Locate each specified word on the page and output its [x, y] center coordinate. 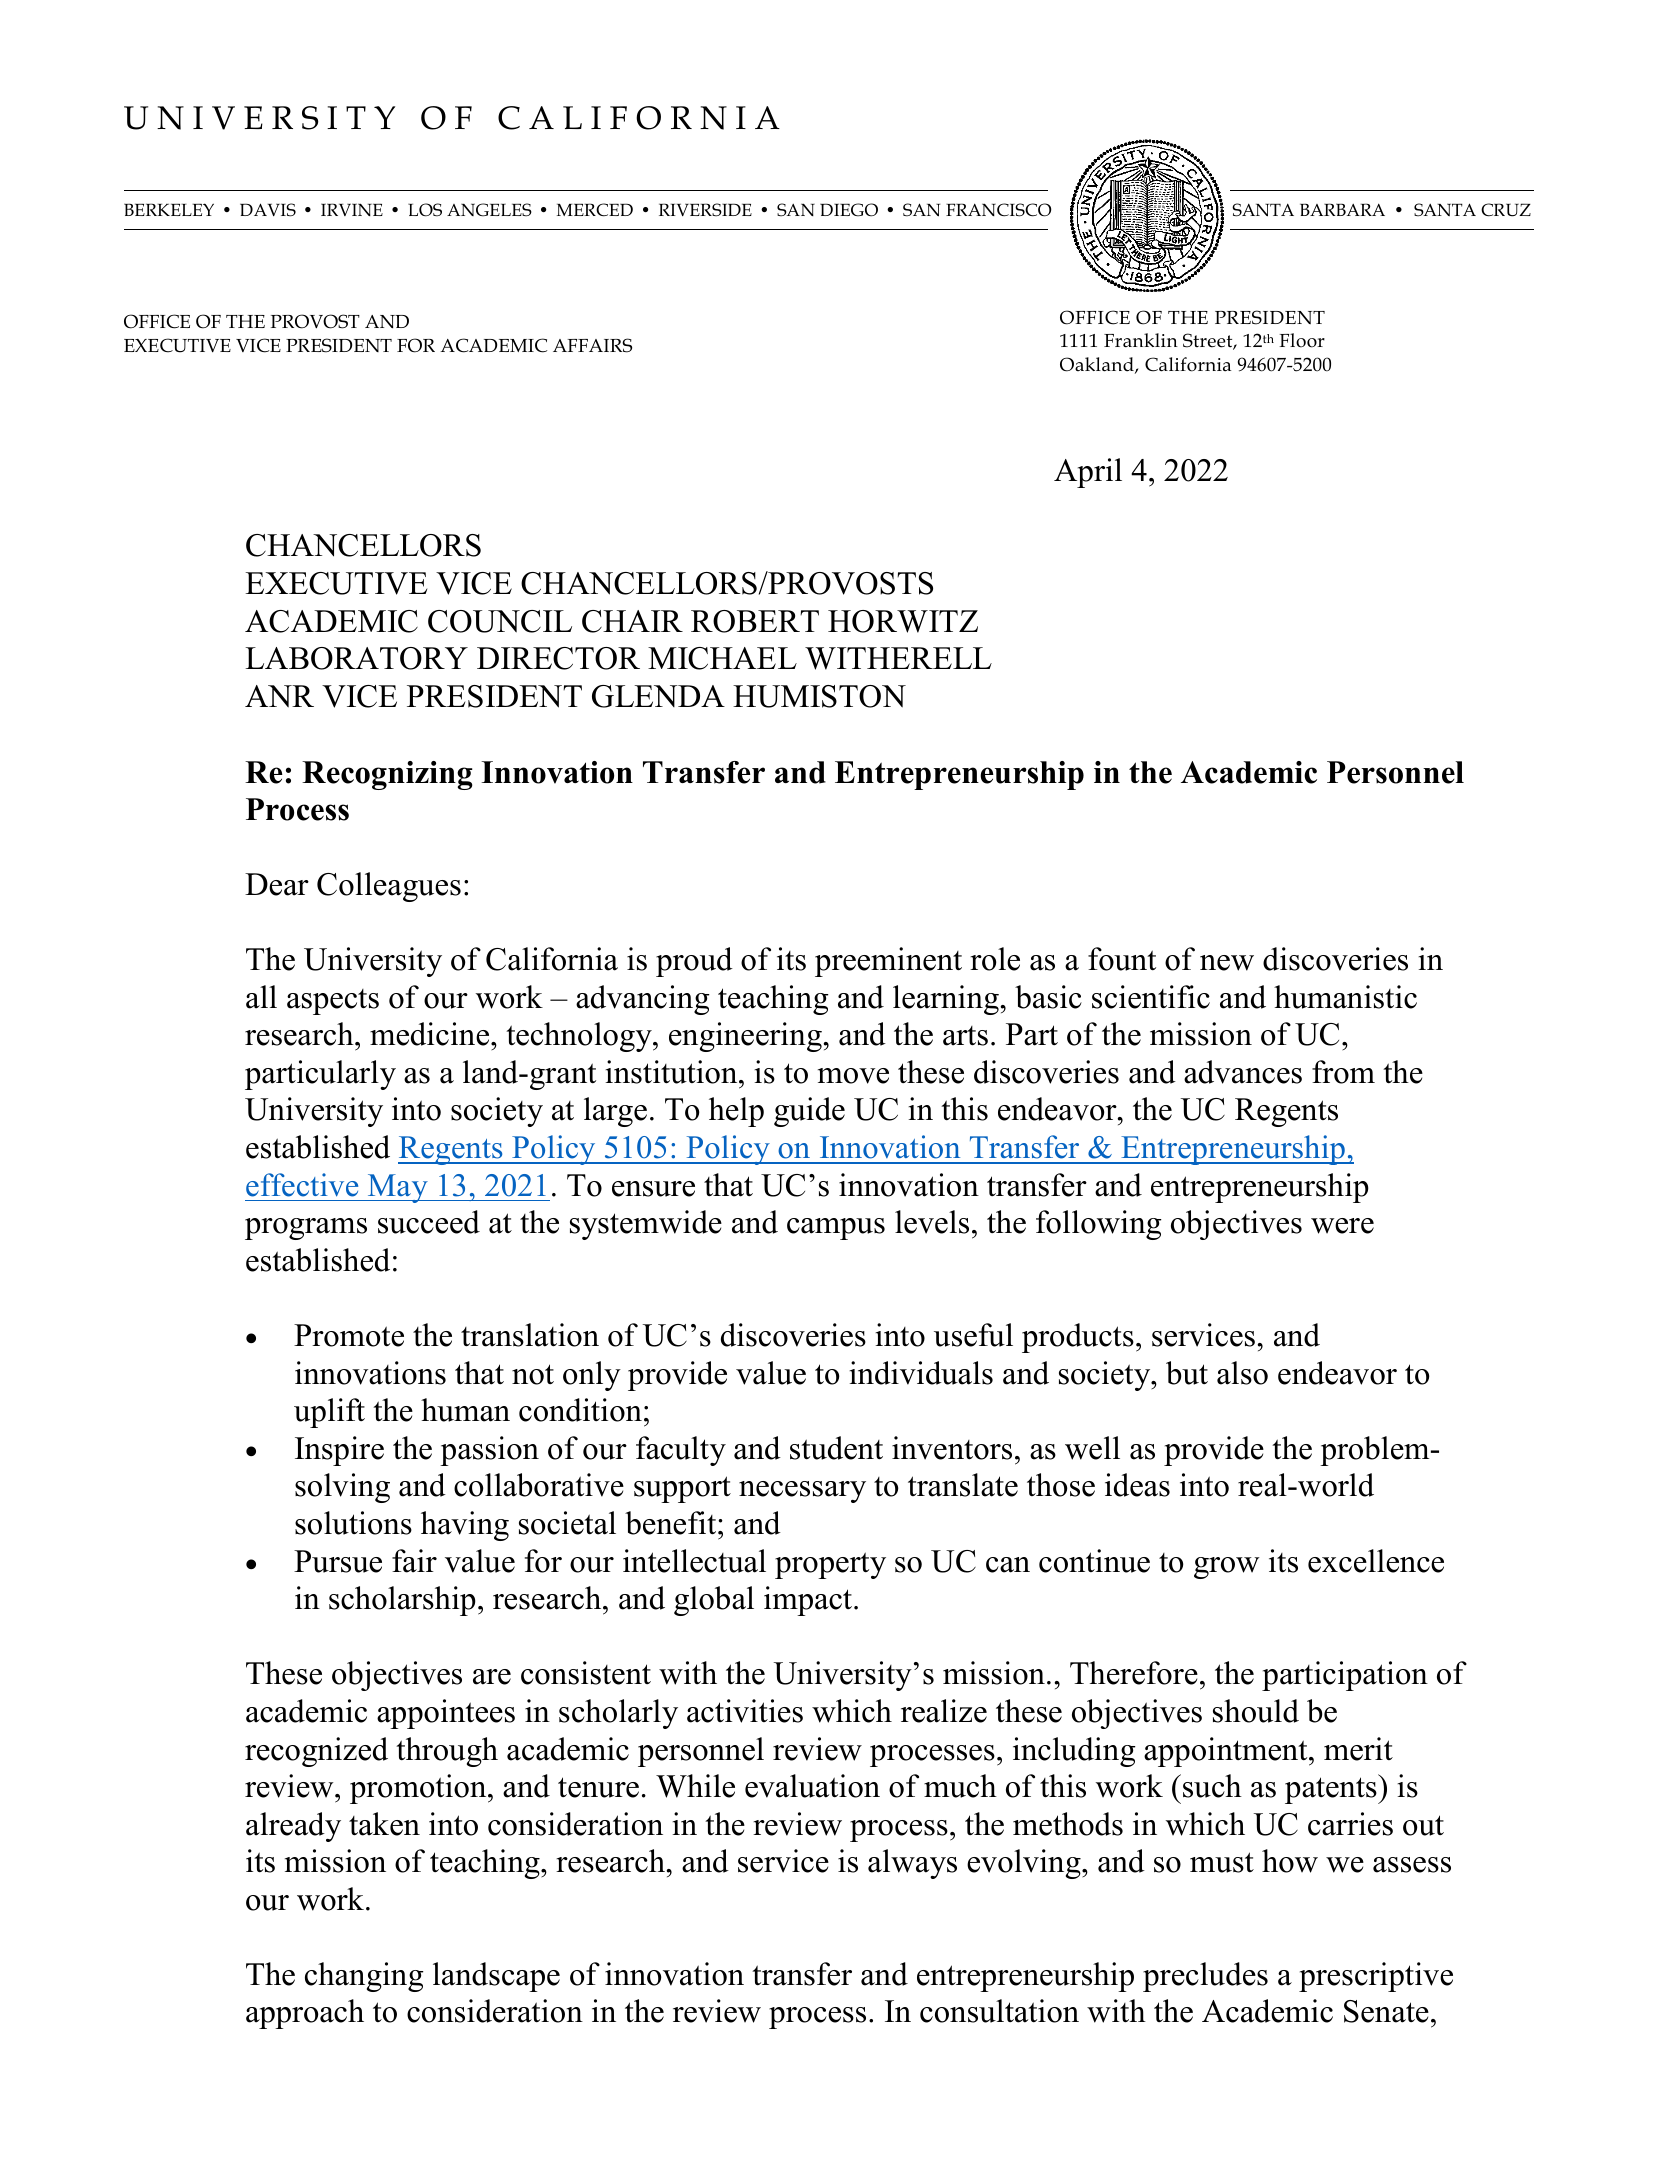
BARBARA [1342, 209]
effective [302, 1185]
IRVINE [352, 209]
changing [364, 1977]
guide [809, 1112]
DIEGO [849, 210]
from [1343, 1072]
